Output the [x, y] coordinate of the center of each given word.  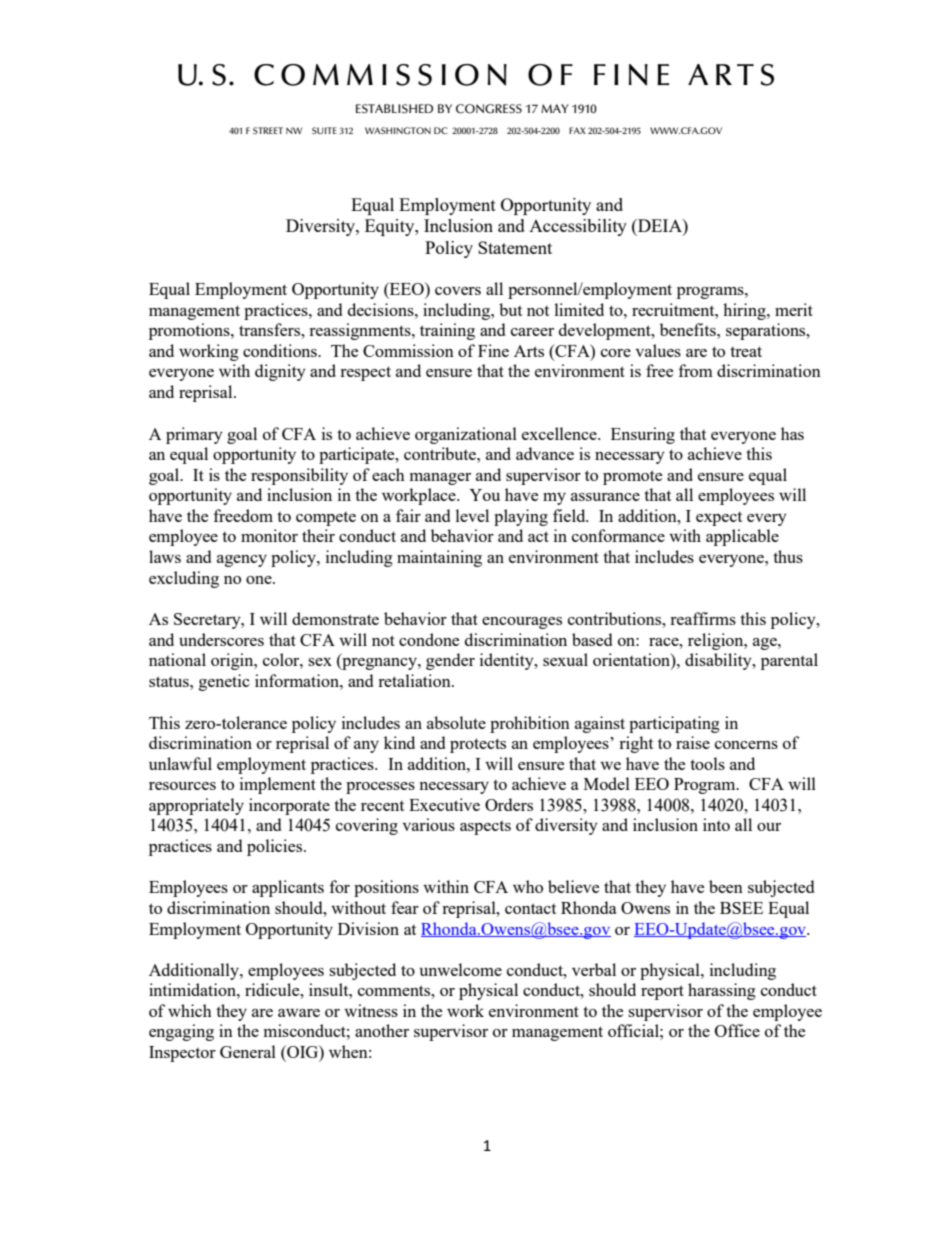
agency [242, 561]
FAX [577, 130]
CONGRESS [489, 109]
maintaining [439, 558]
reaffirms [703, 618]
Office [737, 1030]
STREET [268, 130]
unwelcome [461, 969]
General [248, 1051]
